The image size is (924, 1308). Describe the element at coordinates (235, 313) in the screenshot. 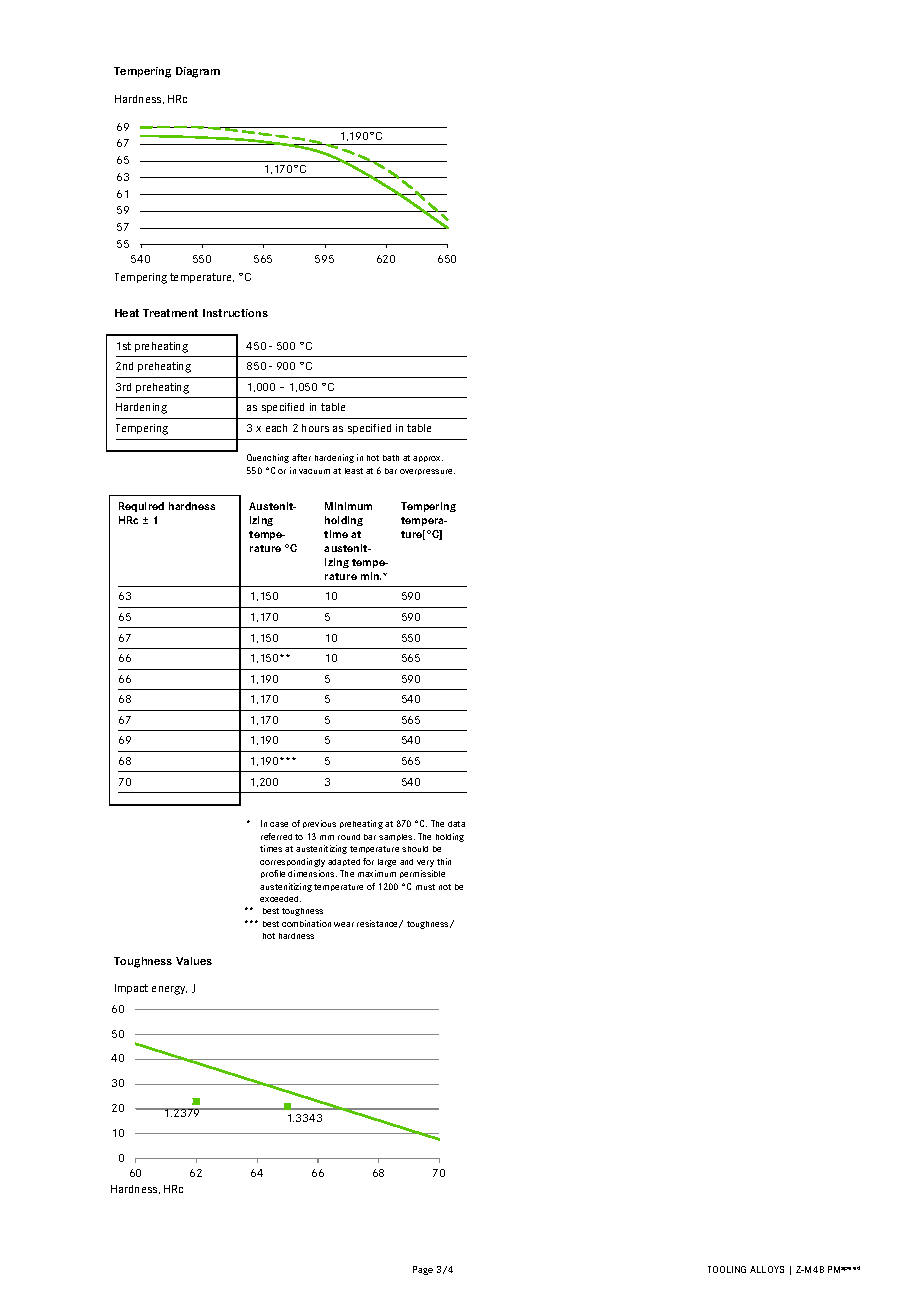

I see `Instructions` at that location.
